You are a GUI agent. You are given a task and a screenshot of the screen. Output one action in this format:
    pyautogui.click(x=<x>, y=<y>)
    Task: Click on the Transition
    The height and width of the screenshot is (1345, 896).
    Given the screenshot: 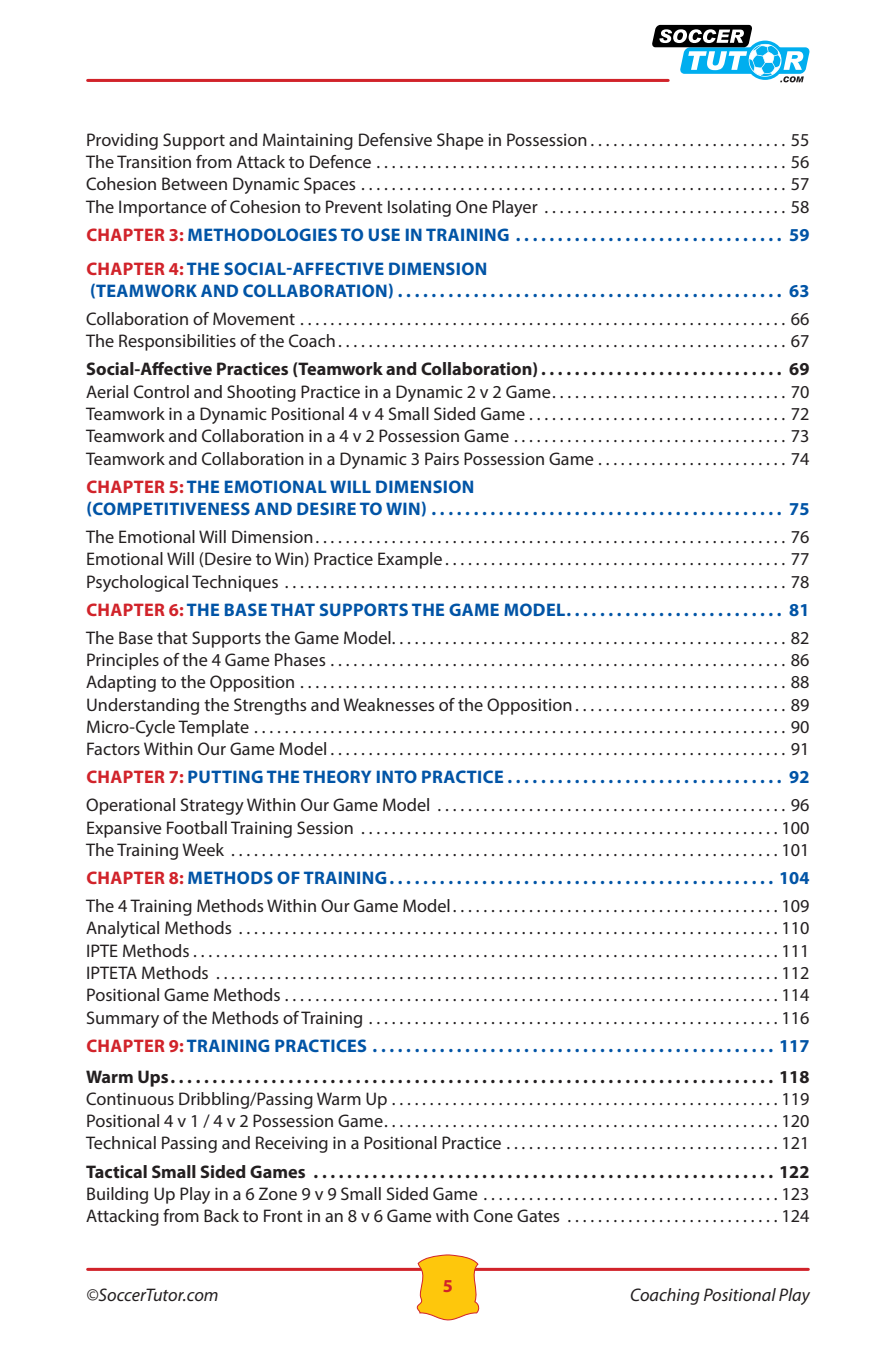 What is the action you would take?
    pyautogui.click(x=154, y=161)
